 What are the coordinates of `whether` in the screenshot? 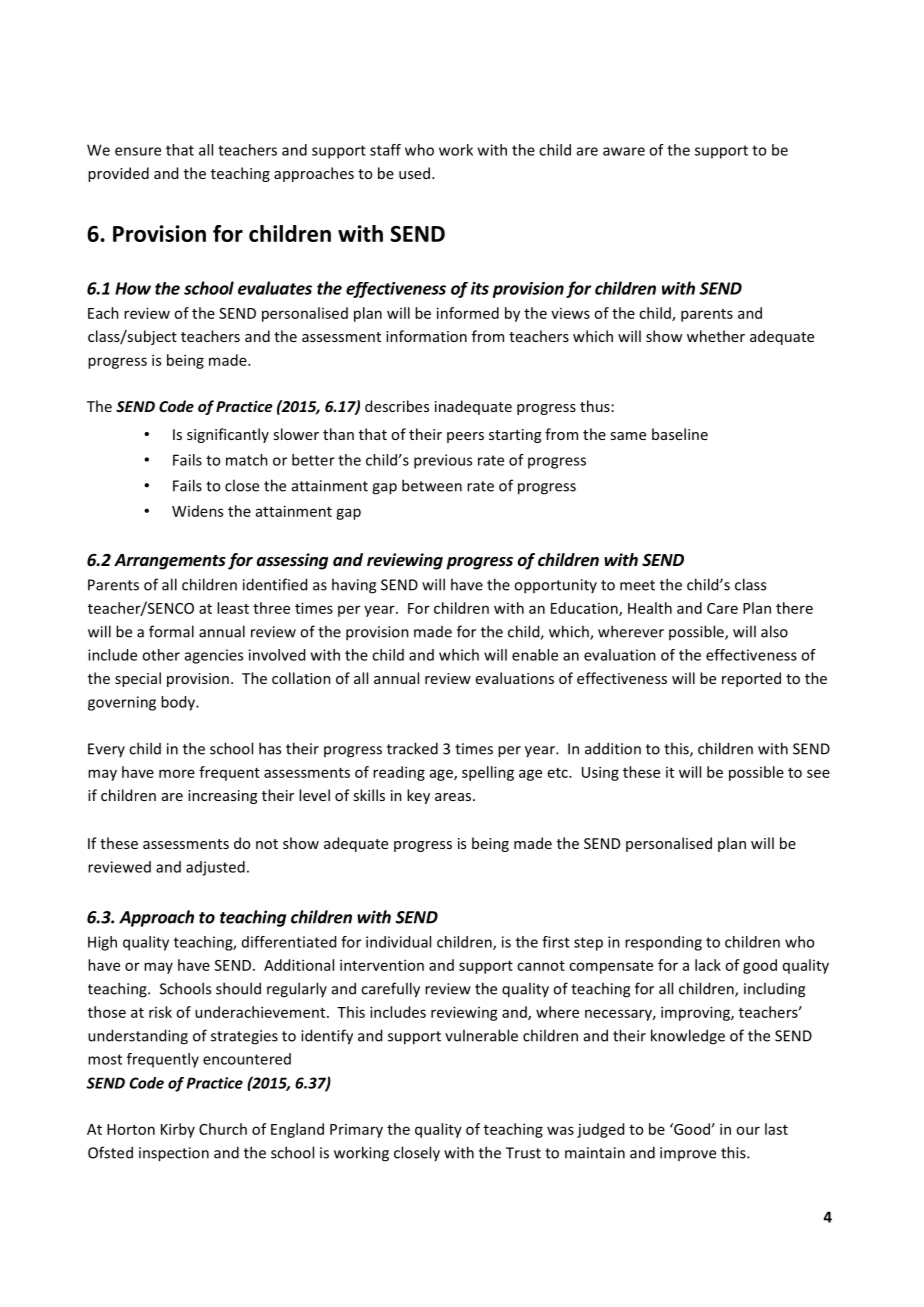 It's located at (716, 336).
